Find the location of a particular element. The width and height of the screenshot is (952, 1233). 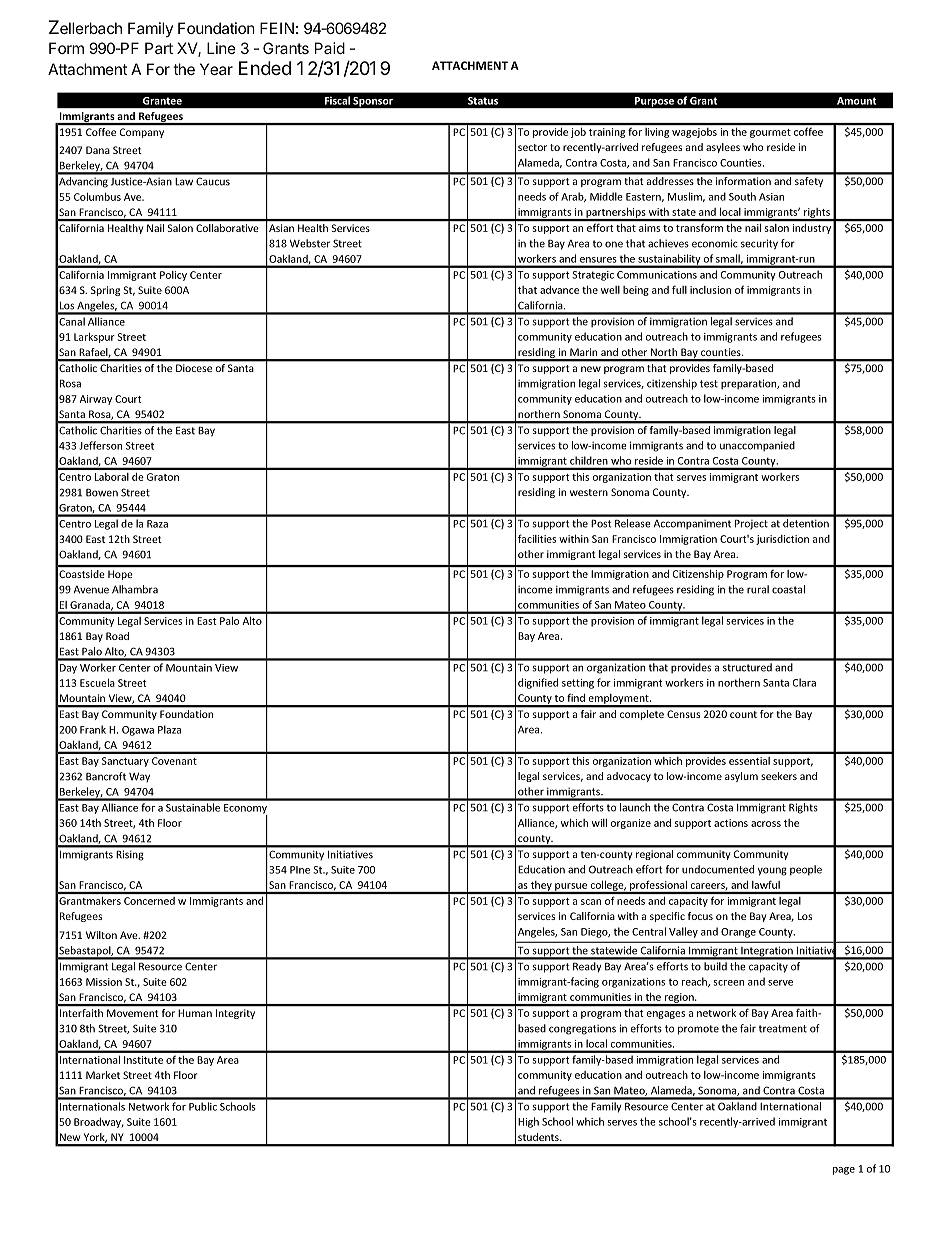

Company is located at coordinates (142, 133).
